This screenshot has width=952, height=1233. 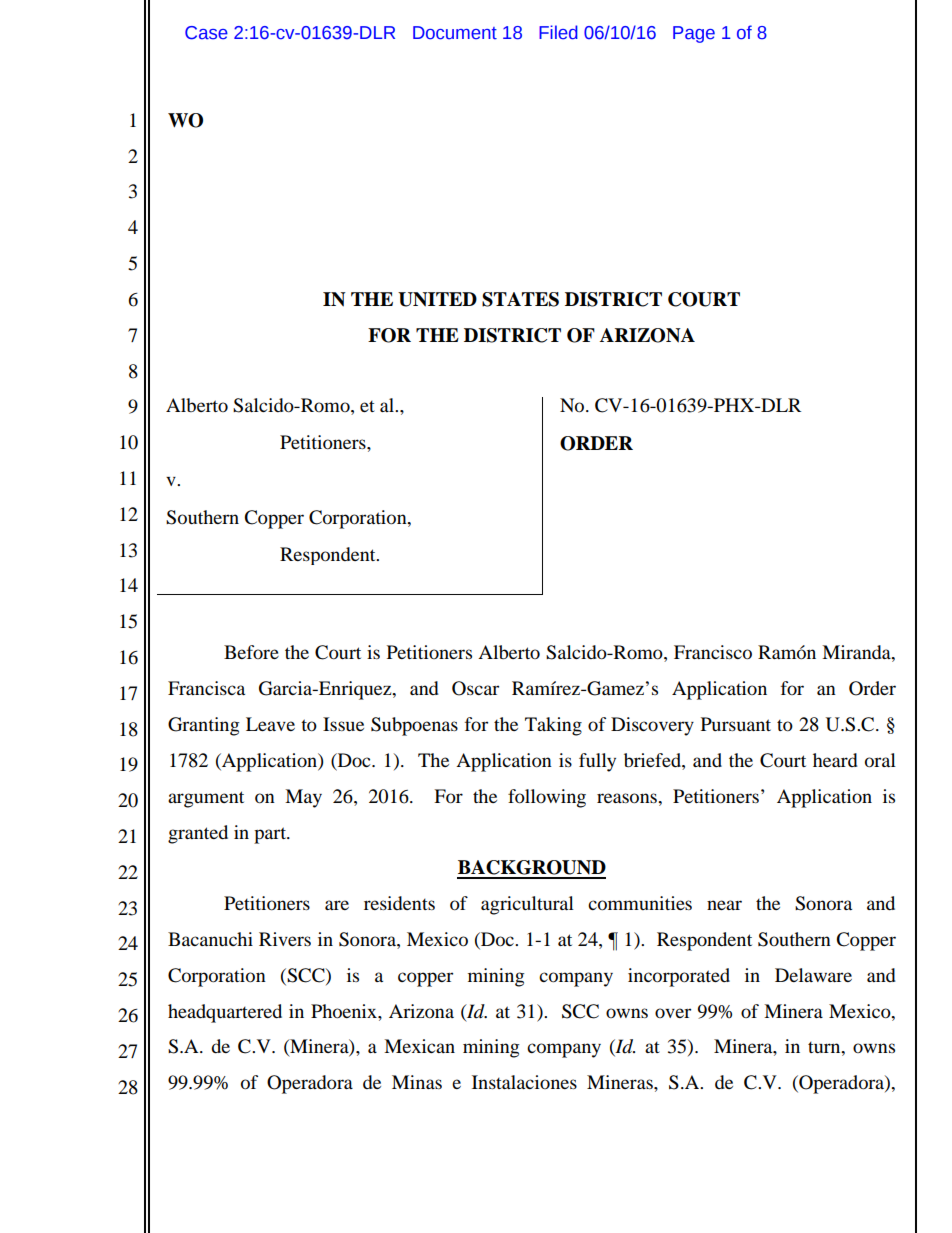 I want to click on Filed, so click(x=558, y=32).
